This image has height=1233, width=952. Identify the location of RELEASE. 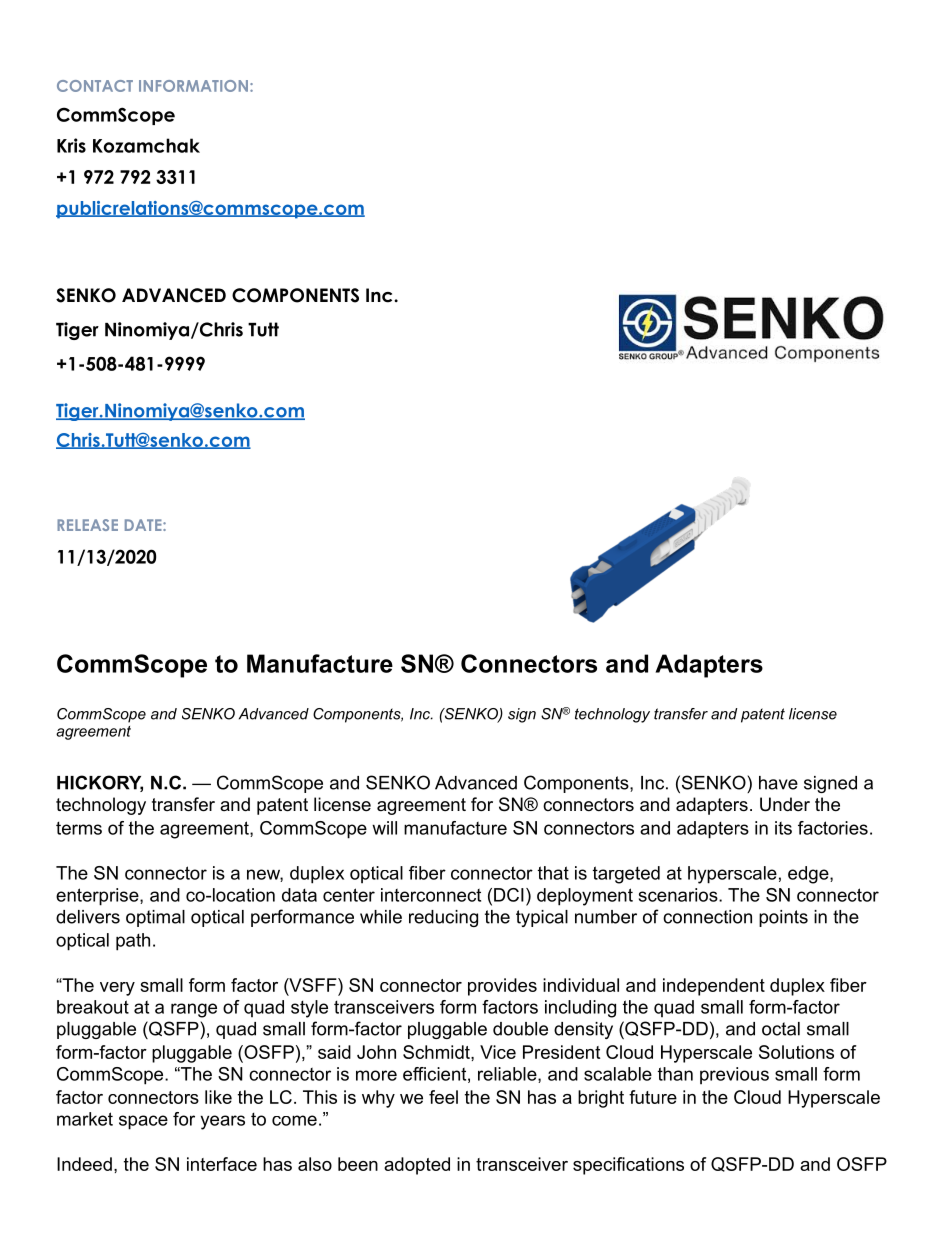
(87, 525).
